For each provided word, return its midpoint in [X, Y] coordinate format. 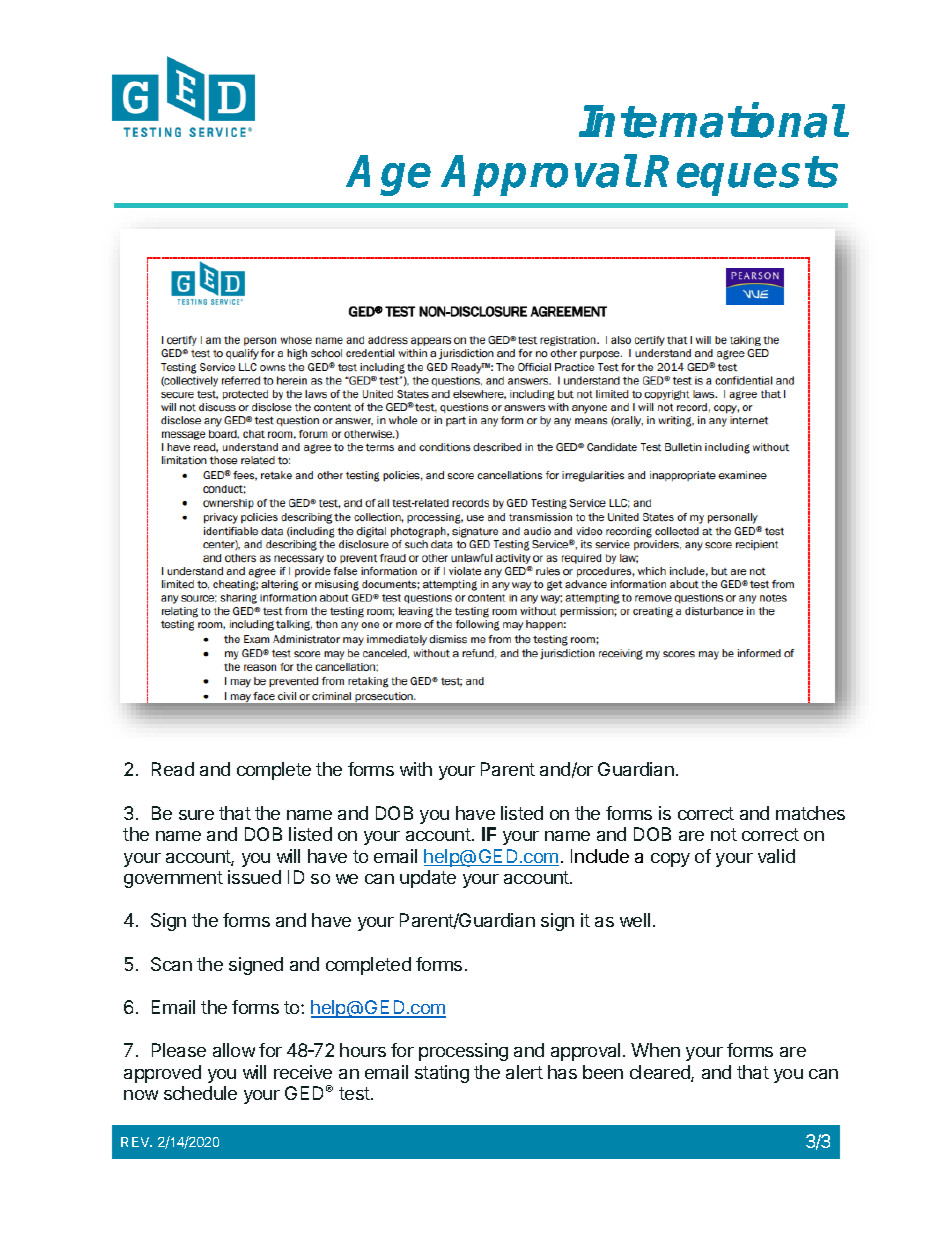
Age [389, 175]
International [712, 121]
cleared [661, 1073]
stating [442, 1074]
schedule [200, 1093]
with [416, 769]
